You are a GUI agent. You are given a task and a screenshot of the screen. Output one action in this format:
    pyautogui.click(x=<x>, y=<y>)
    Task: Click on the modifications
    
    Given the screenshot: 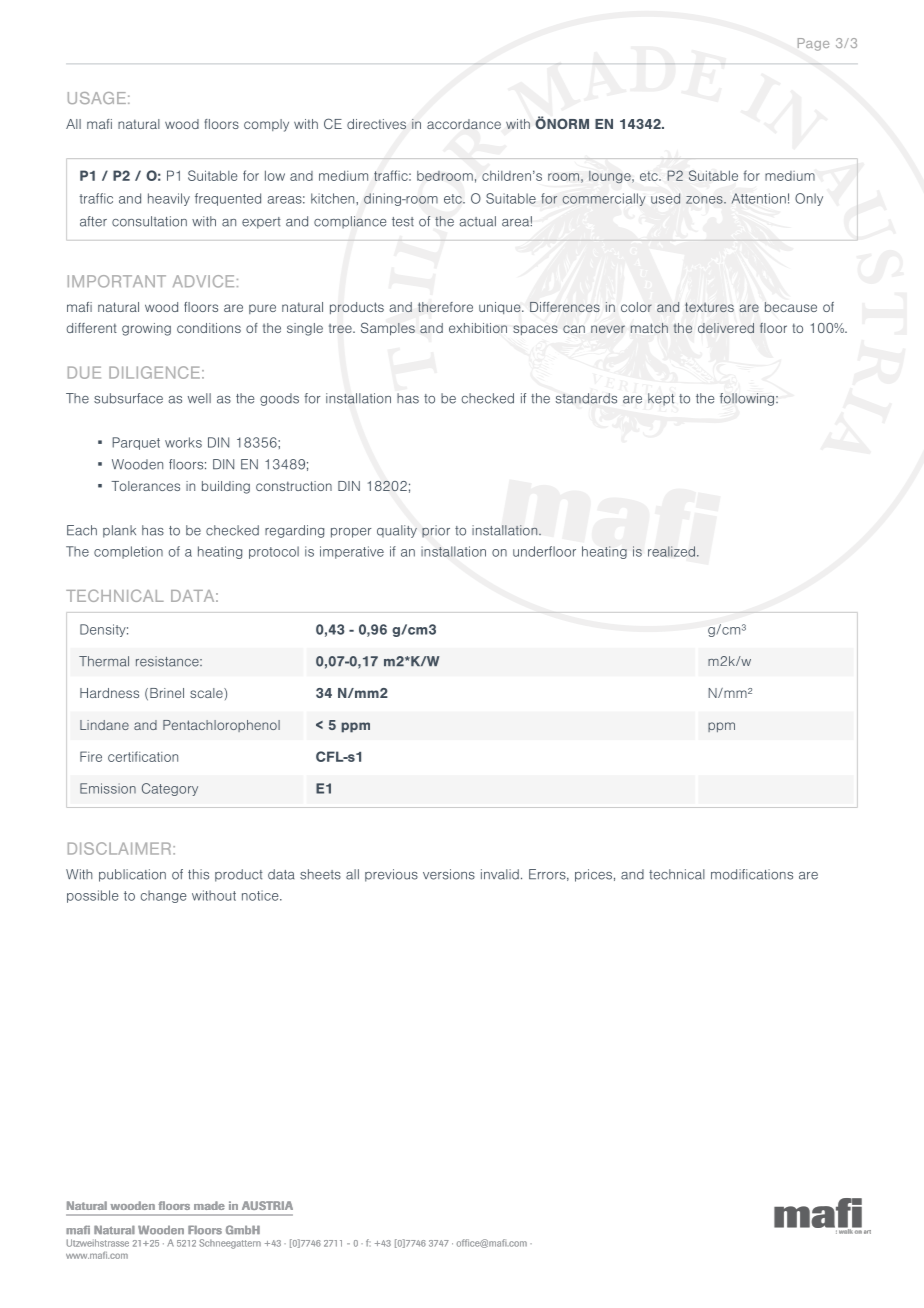 What is the action you would take?
    pyautogui.click(x=752, y=874)
